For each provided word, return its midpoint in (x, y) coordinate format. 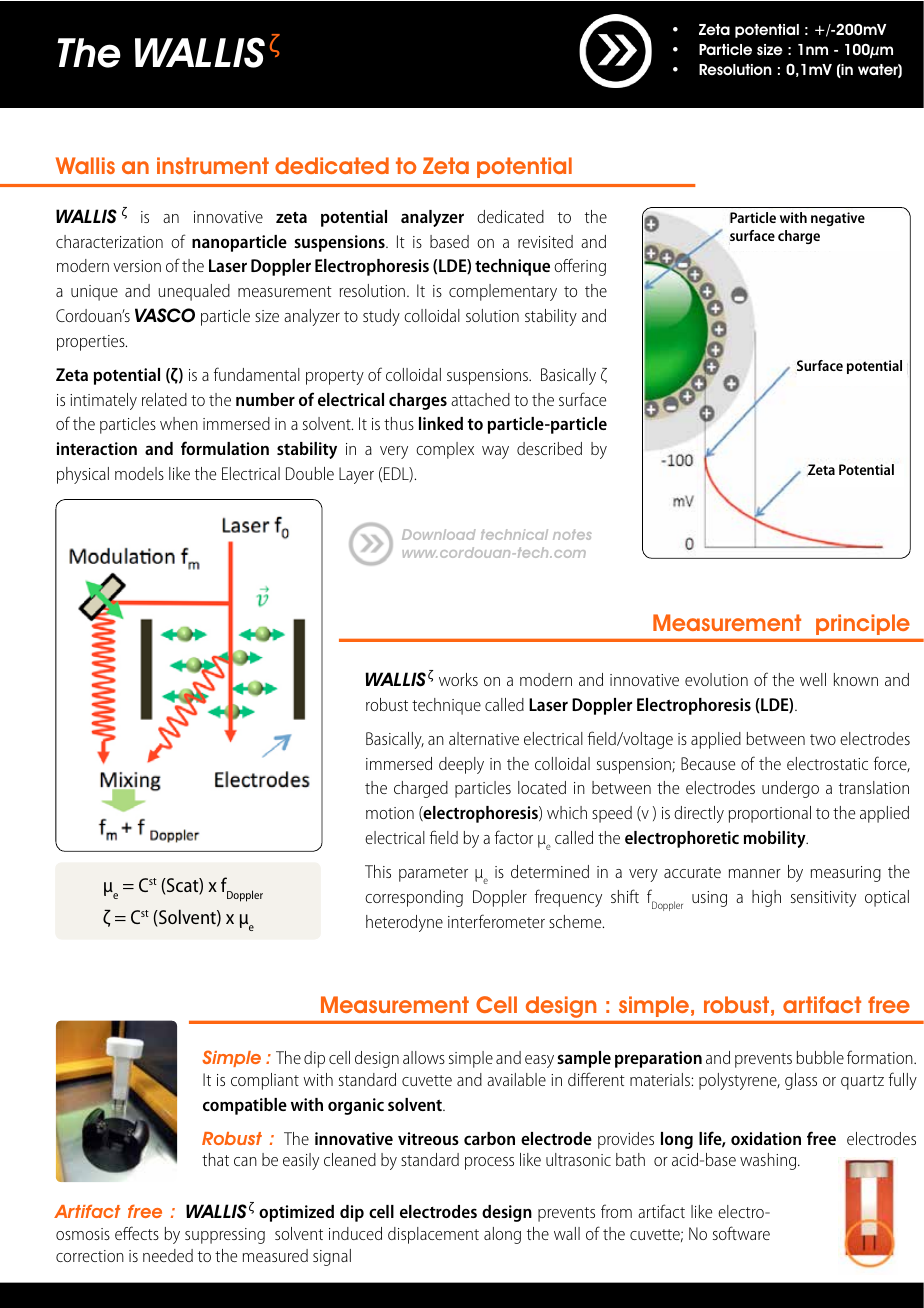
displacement (433, 1235)
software (741, 1233)
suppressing (225, 1236)
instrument (213, 165)
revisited (545, 241)
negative (838, 219)
